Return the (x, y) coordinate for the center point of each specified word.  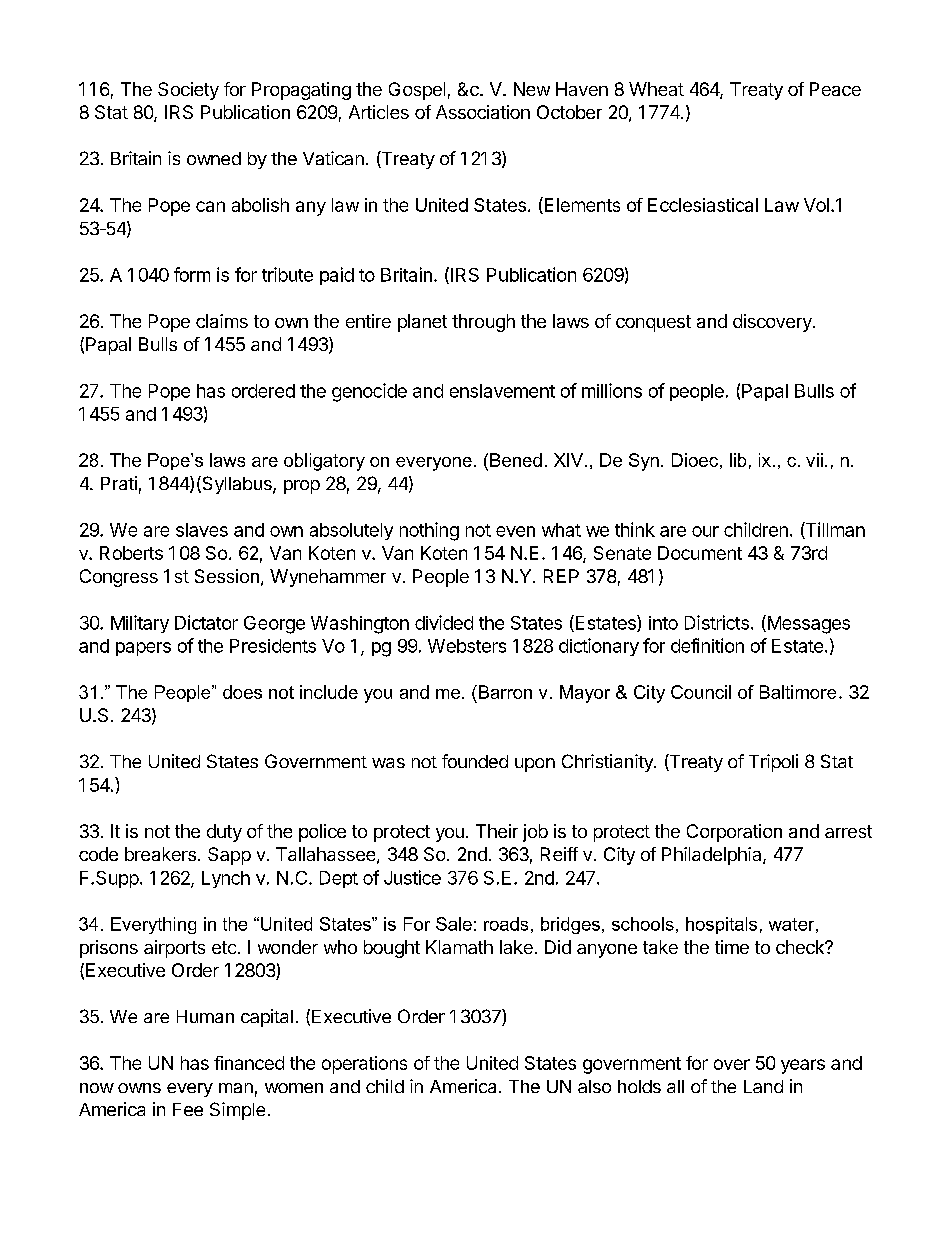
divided (444, 622)
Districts (717, 622)
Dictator (206, 622)
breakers (160, 854)
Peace (835, 89)
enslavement (502, 391)
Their (497, 831)
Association (483, 112)
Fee (188, 1109)
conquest (653, 323)
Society (188, 91)
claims (222, 321)
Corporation (734, 833)
